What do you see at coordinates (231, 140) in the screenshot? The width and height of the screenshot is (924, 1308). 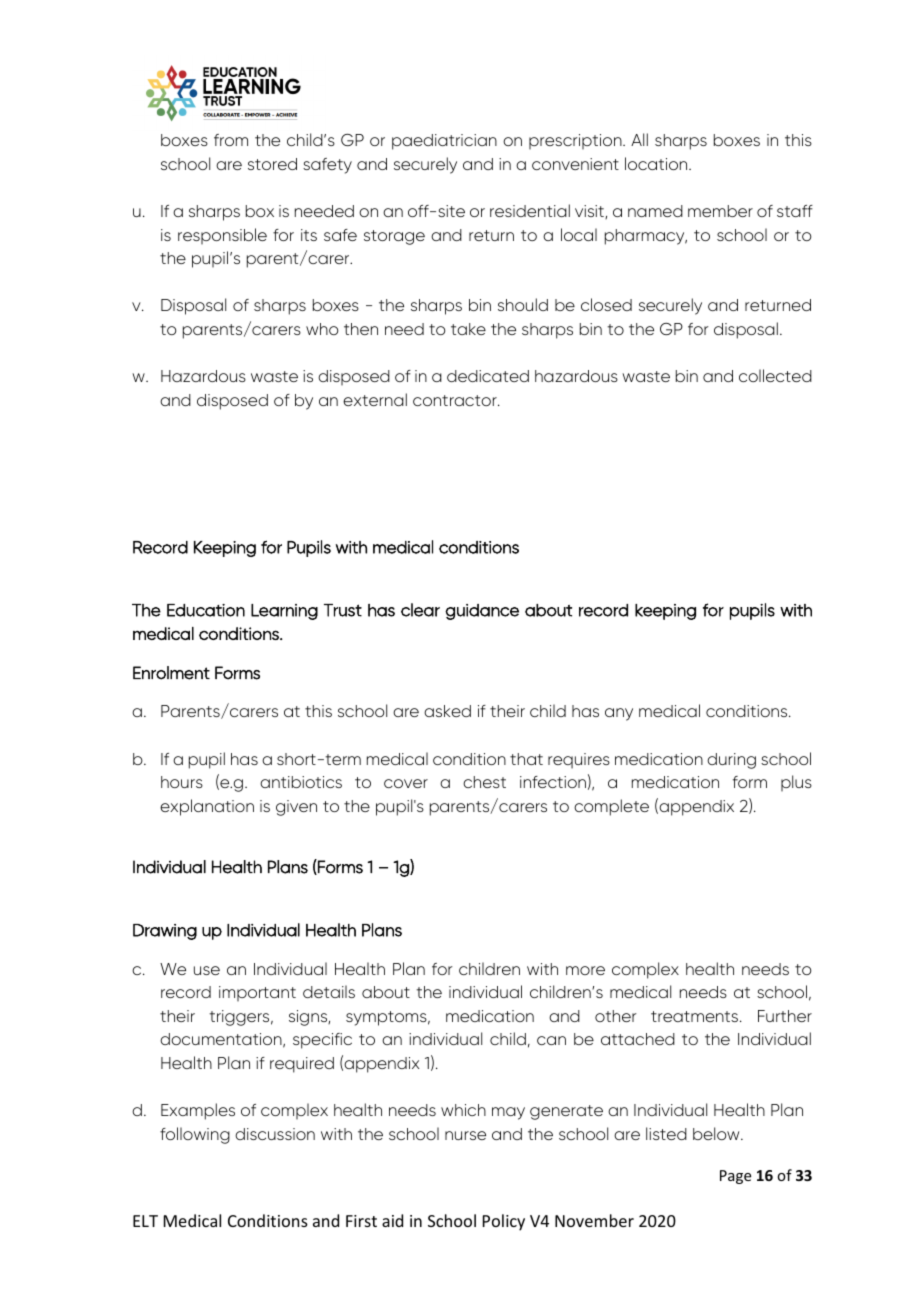 I see `from` at bounding box center [231, 140].
